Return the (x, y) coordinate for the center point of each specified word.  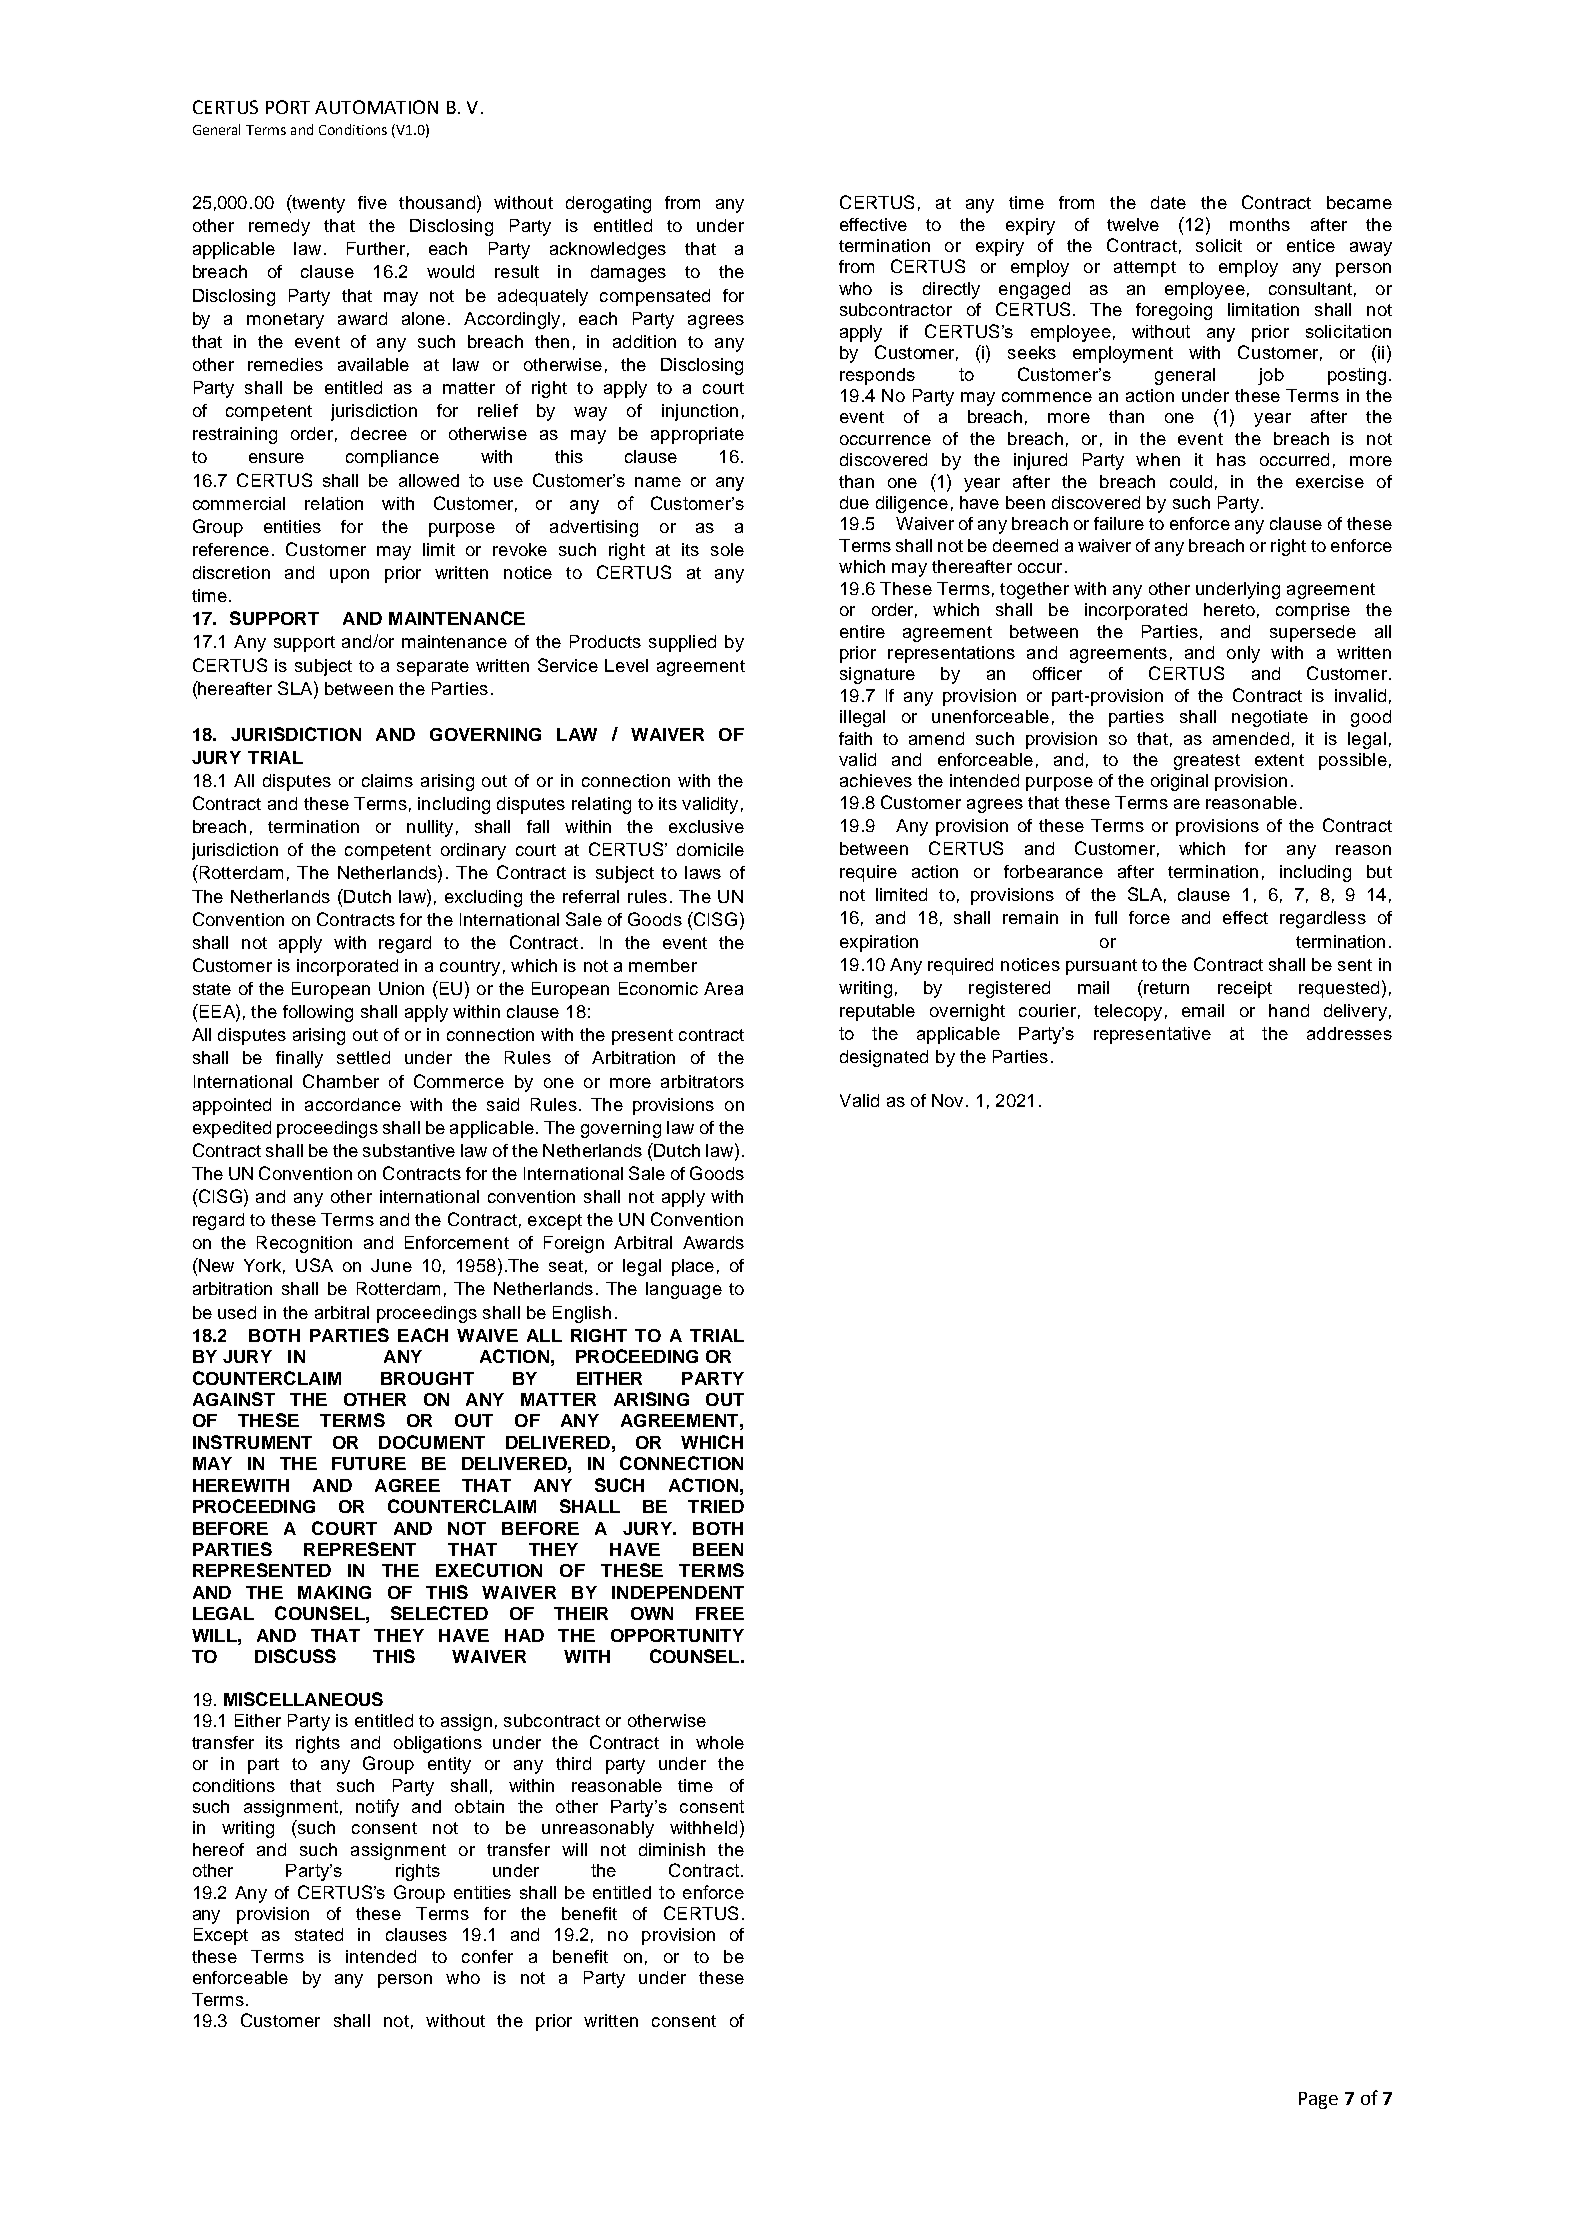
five (372, 202)
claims (387, 780)
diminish (672, 1849)
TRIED (716, 1506)
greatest (1207, 762)
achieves (876, 780)
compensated (655, 297)
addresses (1349, 1033)
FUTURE (369, 1463)
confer (487, 1956)
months (1260, 224)
